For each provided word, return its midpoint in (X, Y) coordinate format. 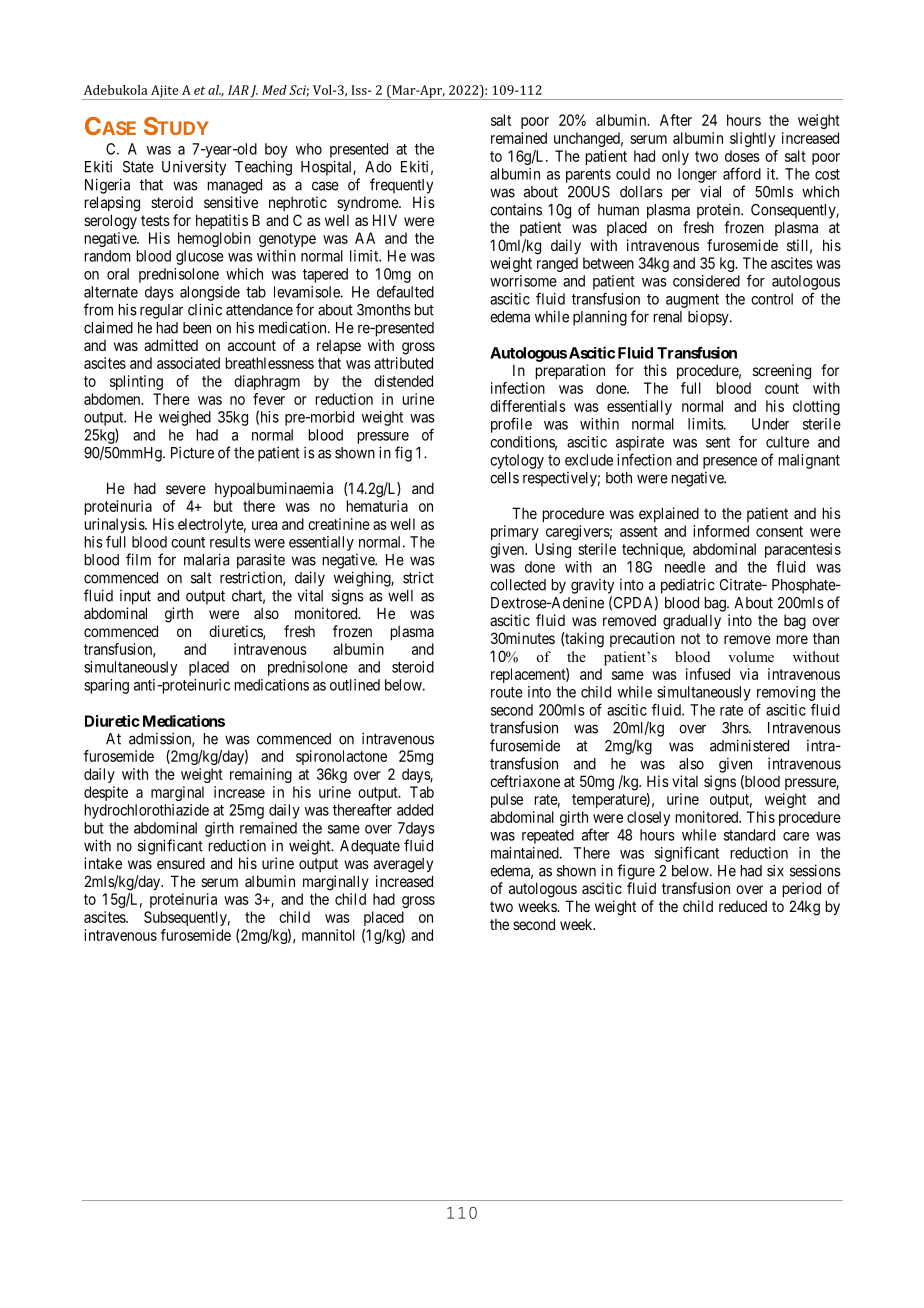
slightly (752, 139)
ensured (181, 863)
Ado (378, 167)
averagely (403, 865)
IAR (238, 90)
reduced (743, 906)
